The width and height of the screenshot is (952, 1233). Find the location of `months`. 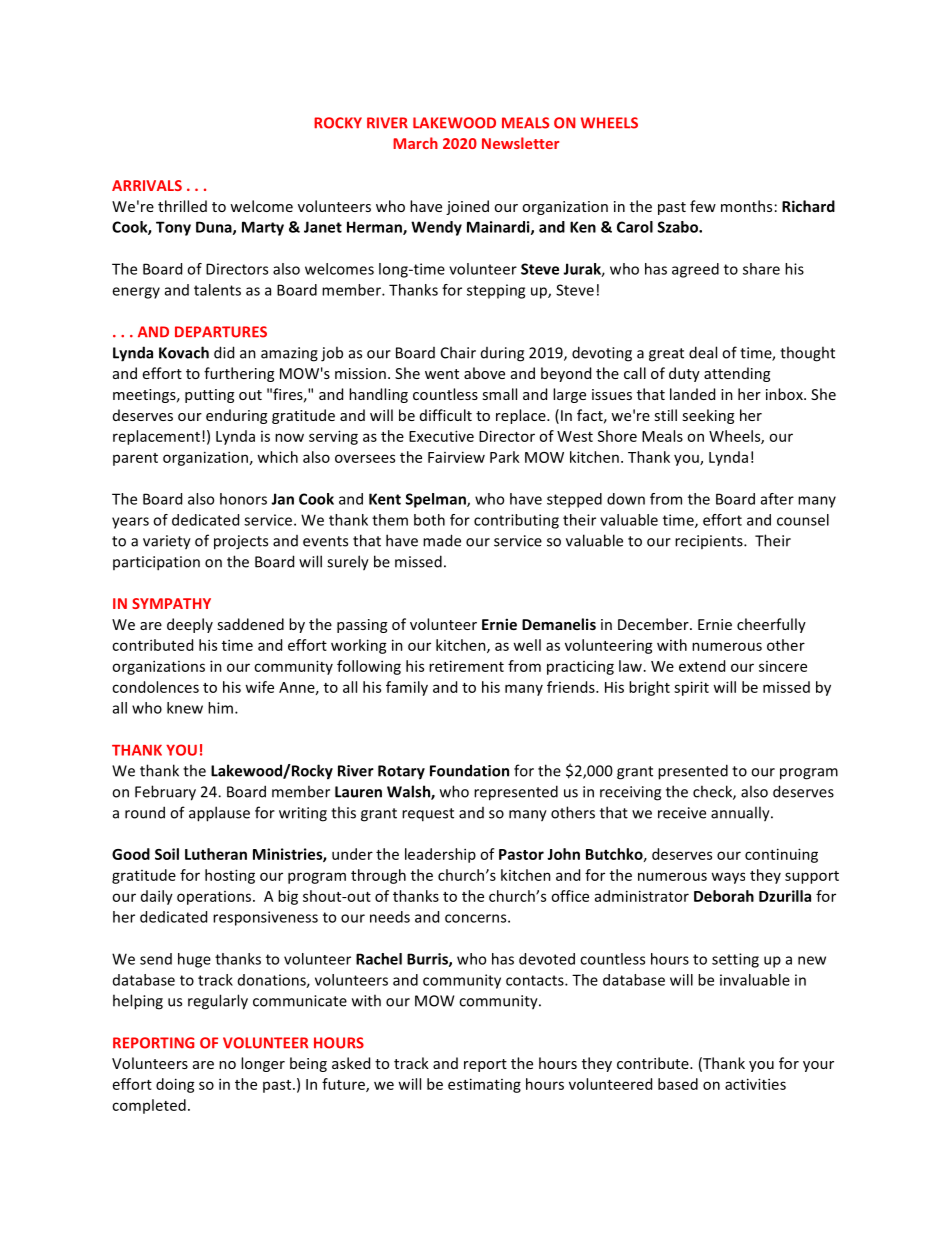

months is located at coordinates (746, 206).
